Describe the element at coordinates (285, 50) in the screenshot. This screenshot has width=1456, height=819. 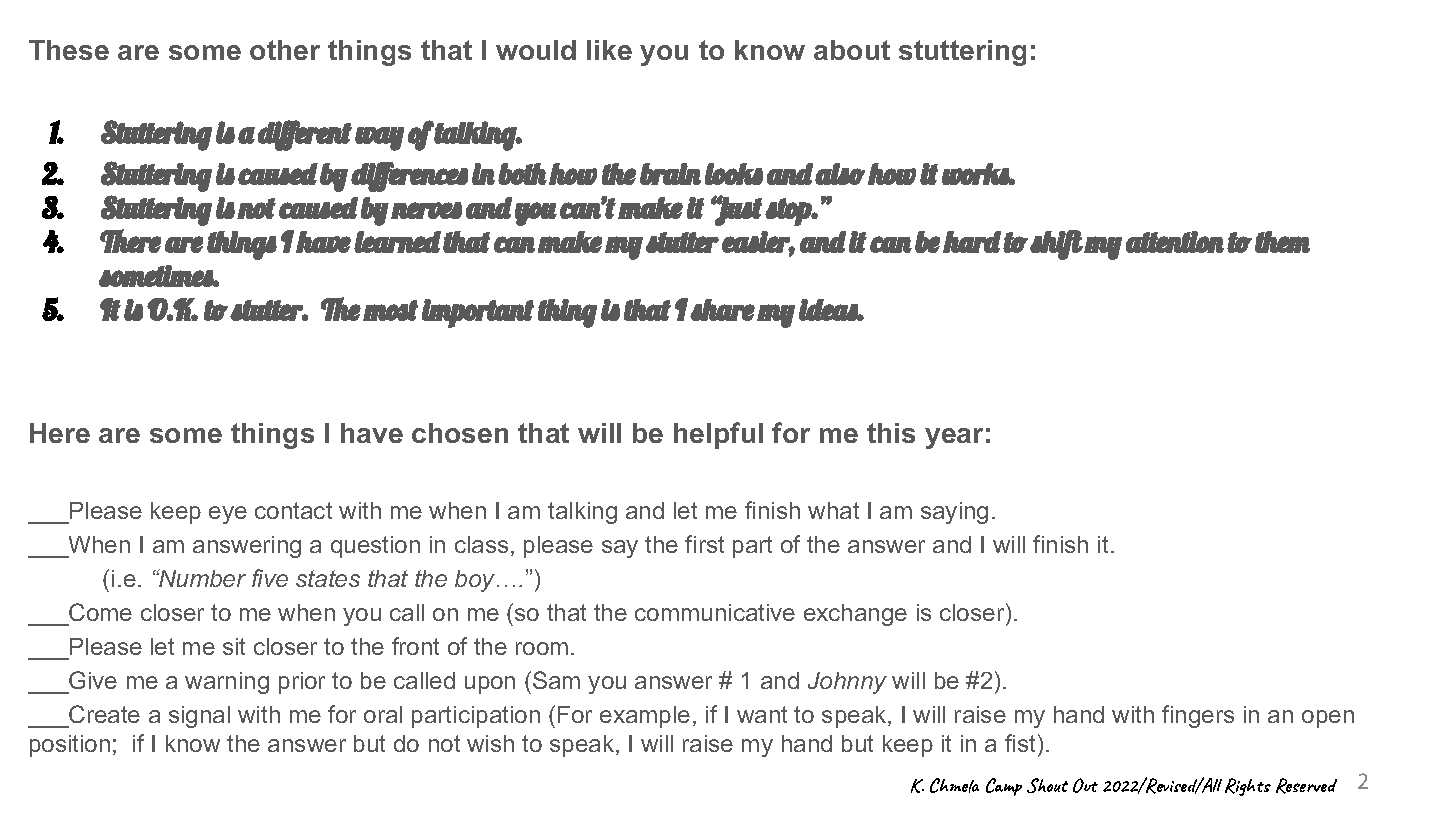
I see `other` at that location.
